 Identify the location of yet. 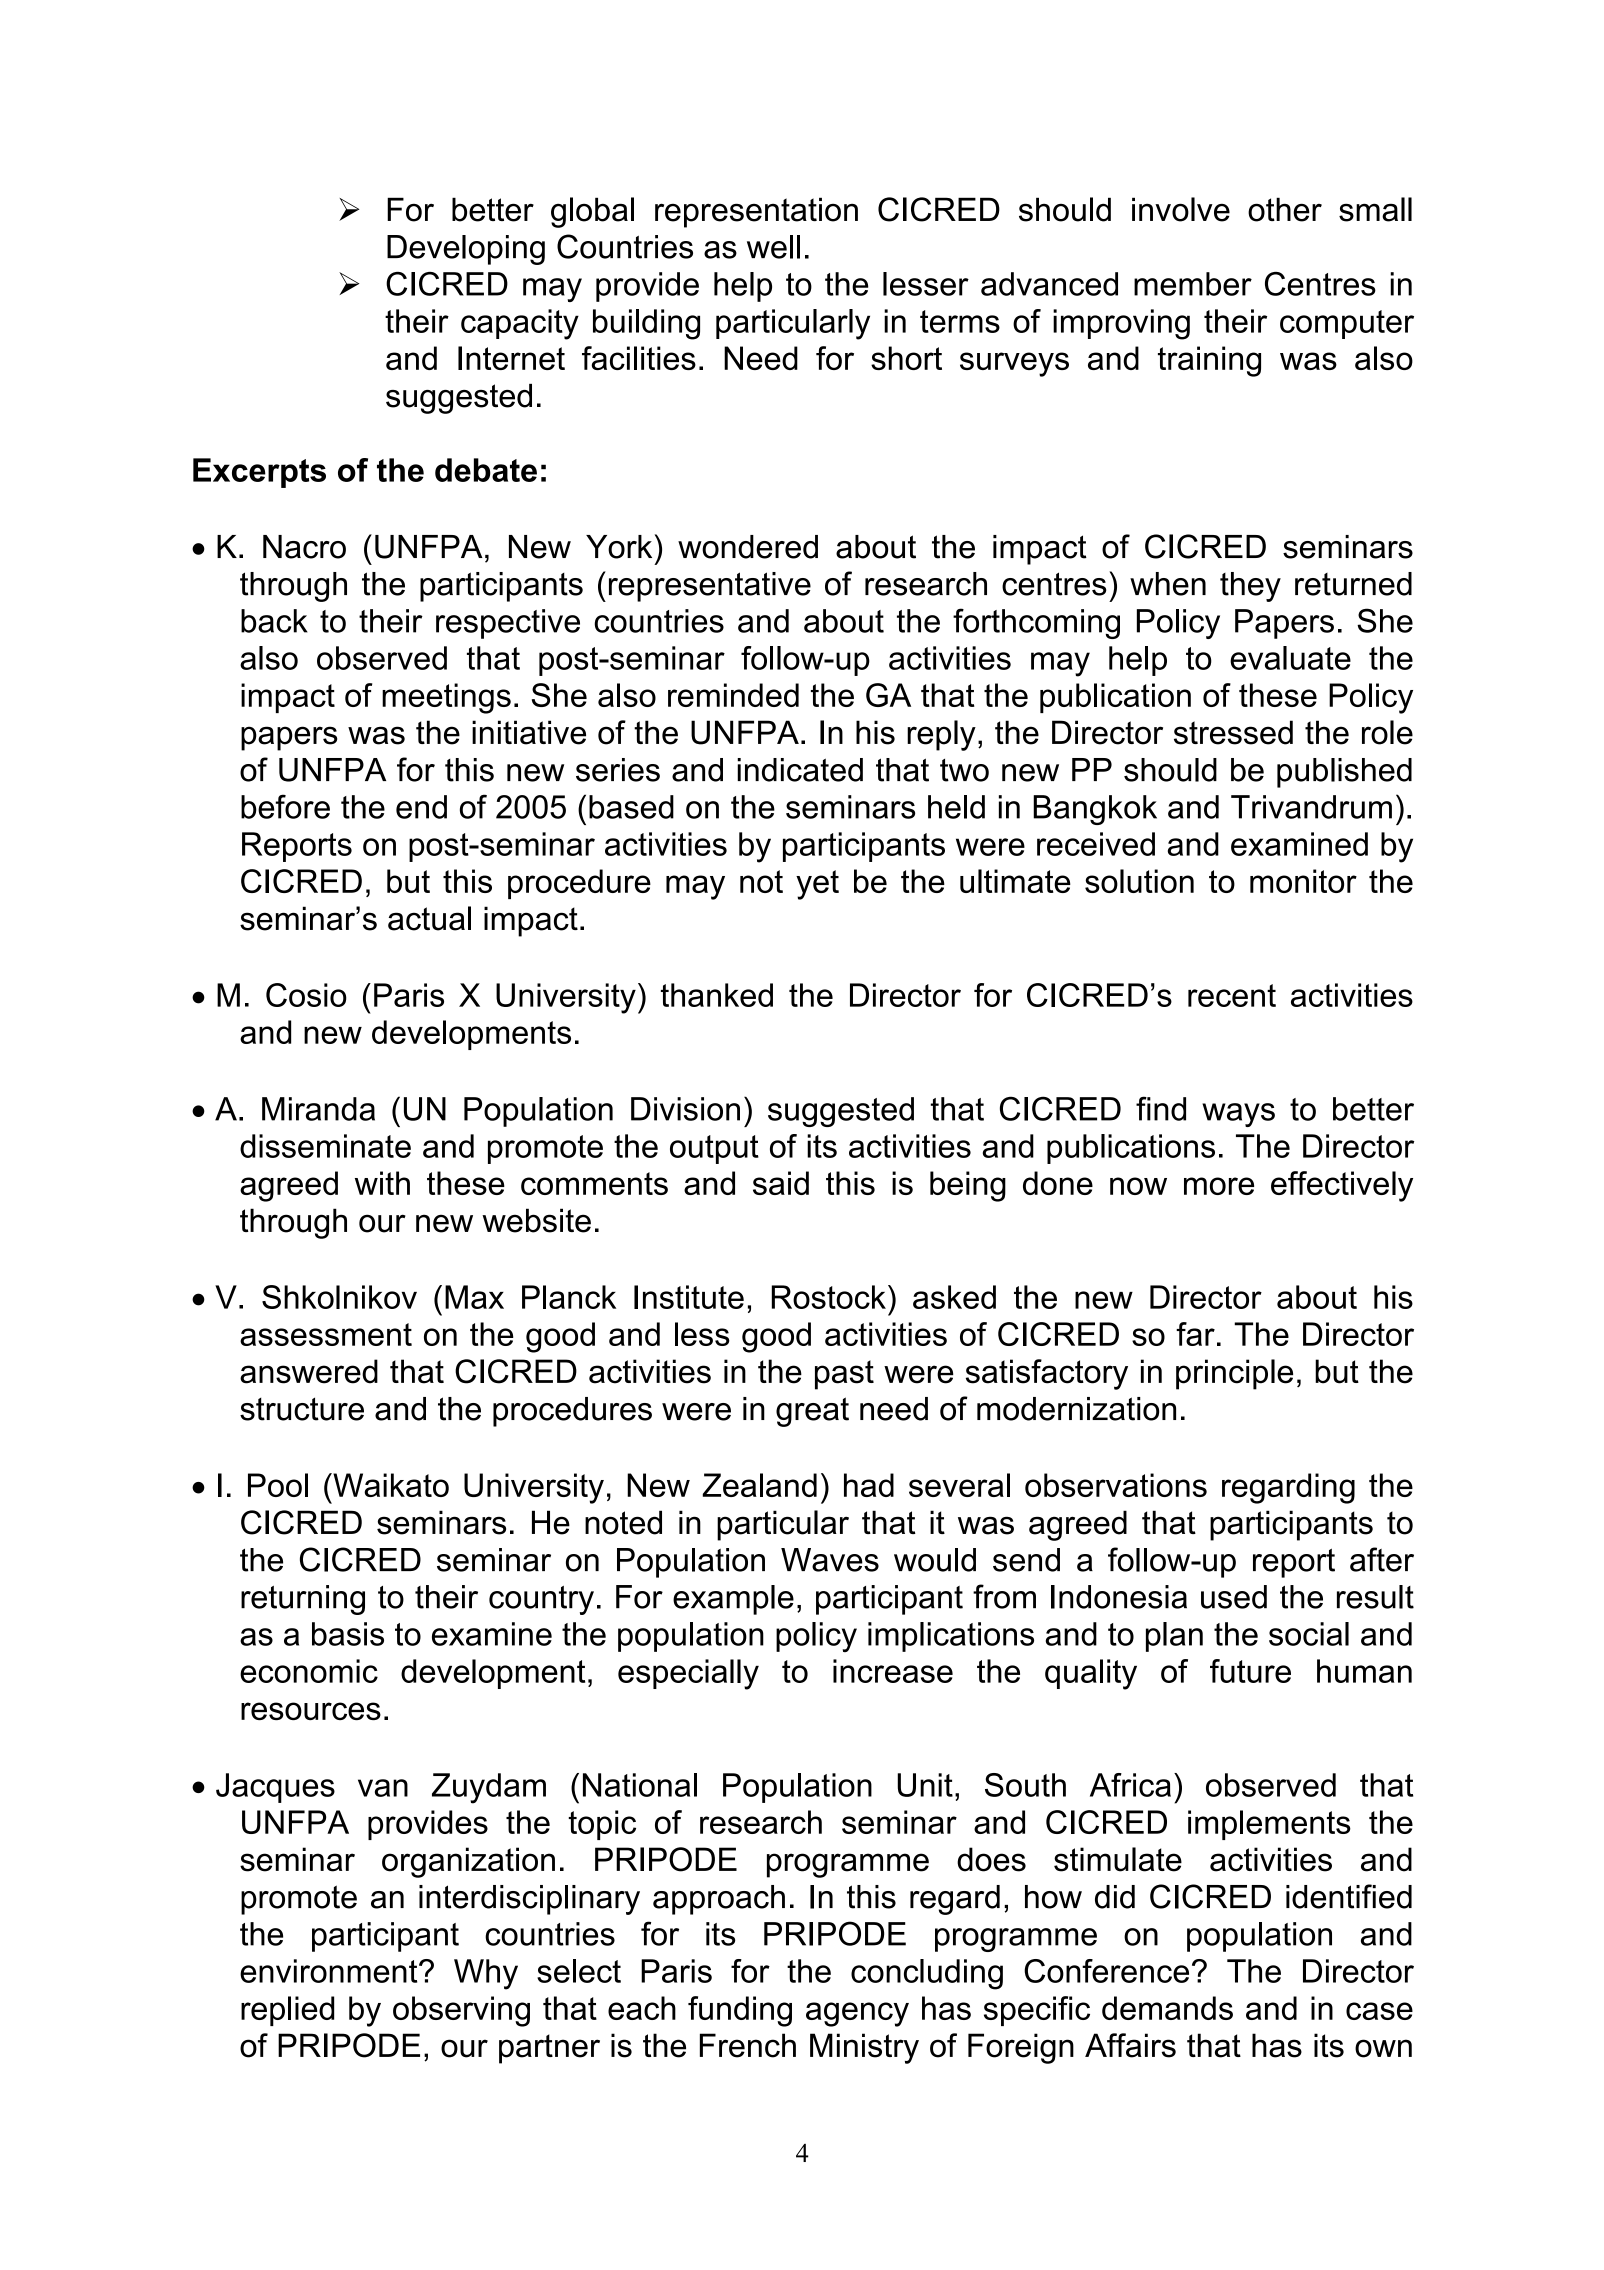
(817, 885).
